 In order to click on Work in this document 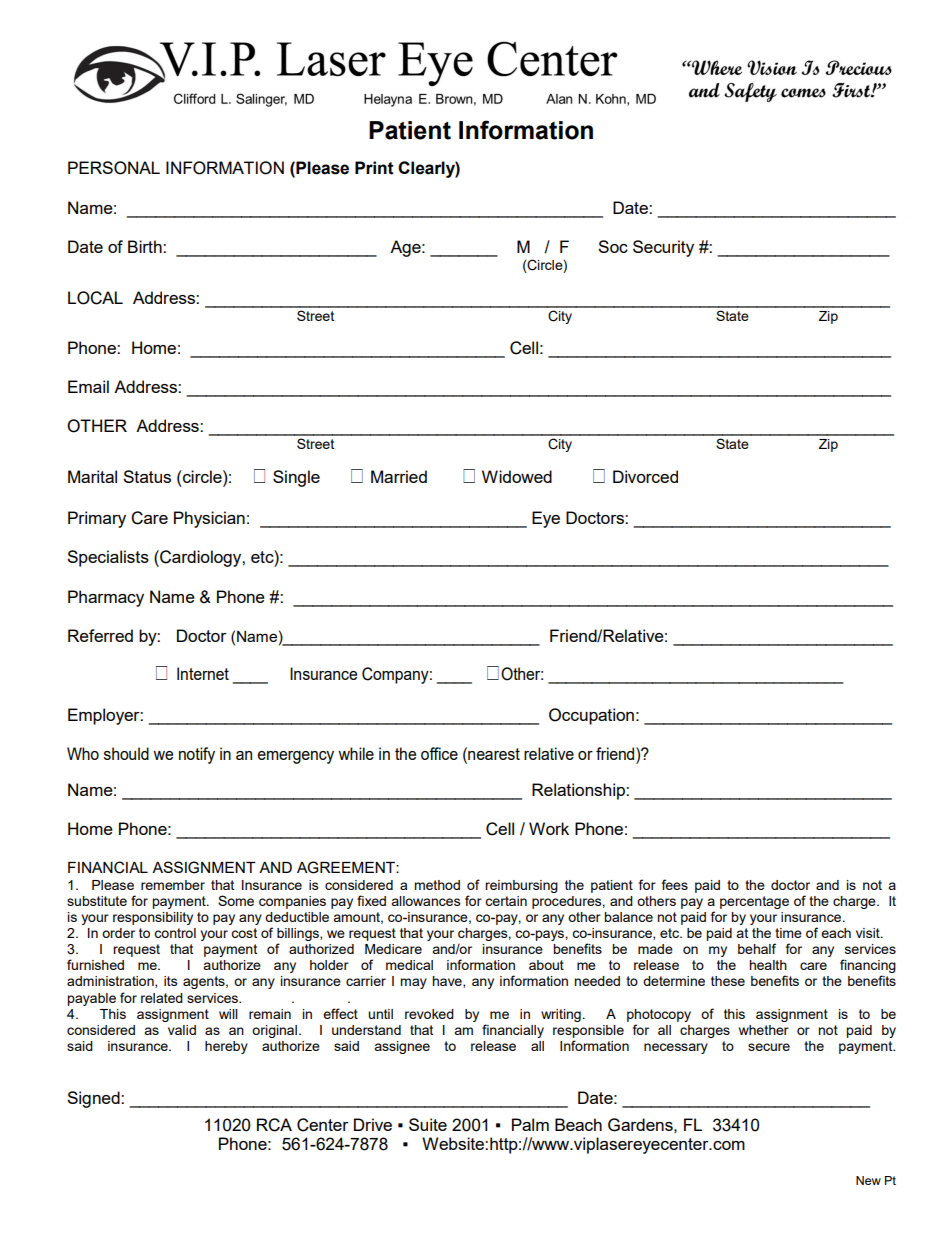, I will do `click(549, 828)`.
